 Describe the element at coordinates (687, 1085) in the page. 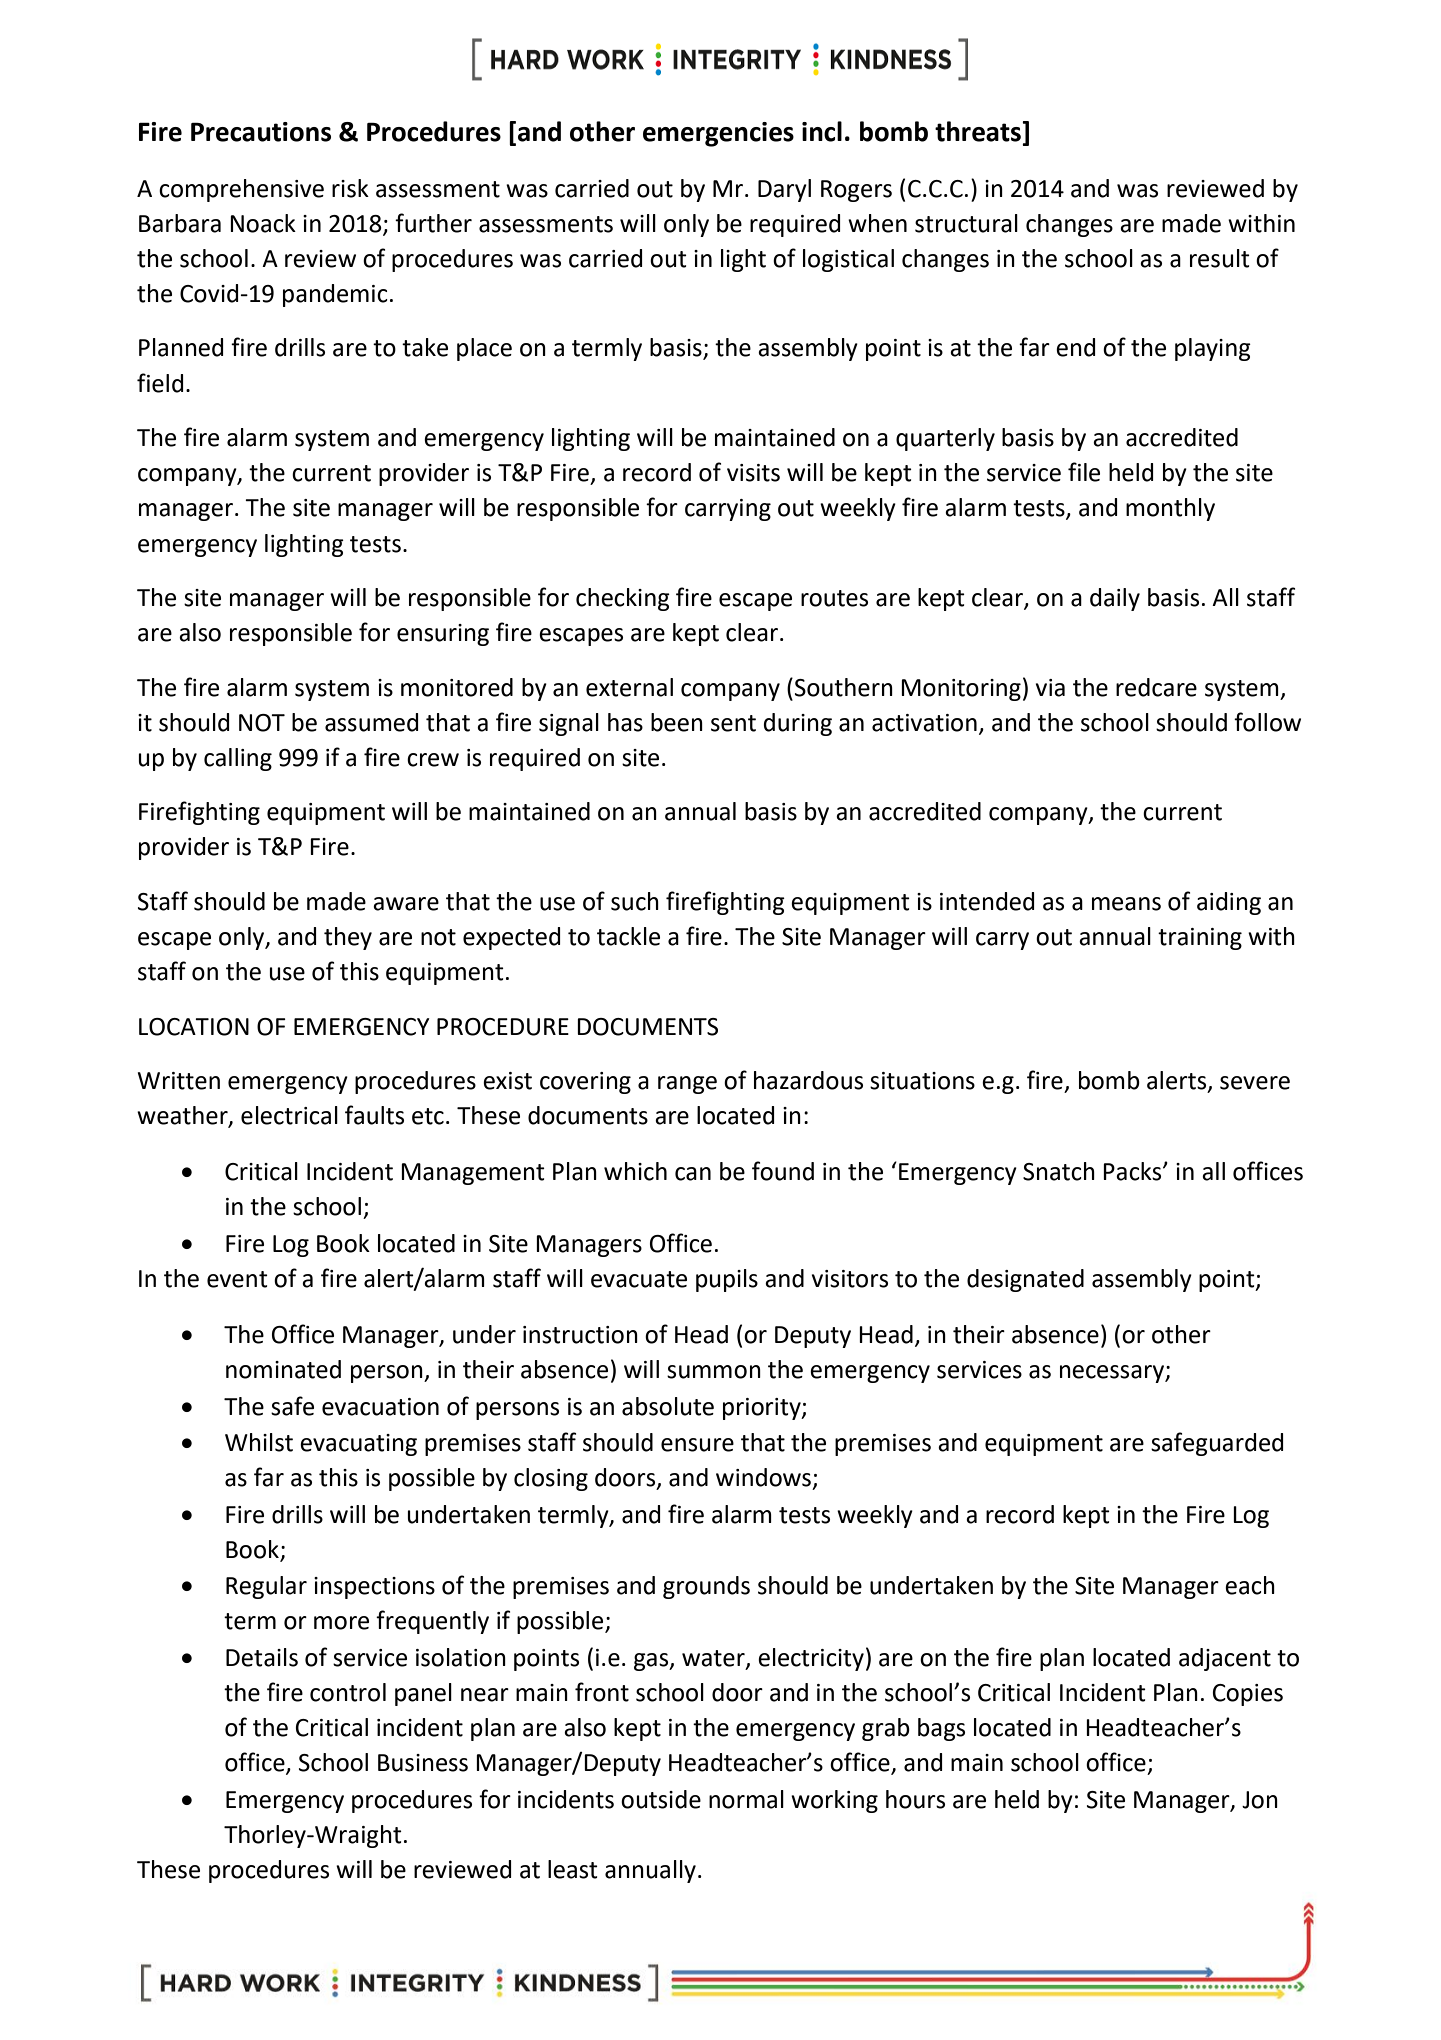

I see `range` at that location.
